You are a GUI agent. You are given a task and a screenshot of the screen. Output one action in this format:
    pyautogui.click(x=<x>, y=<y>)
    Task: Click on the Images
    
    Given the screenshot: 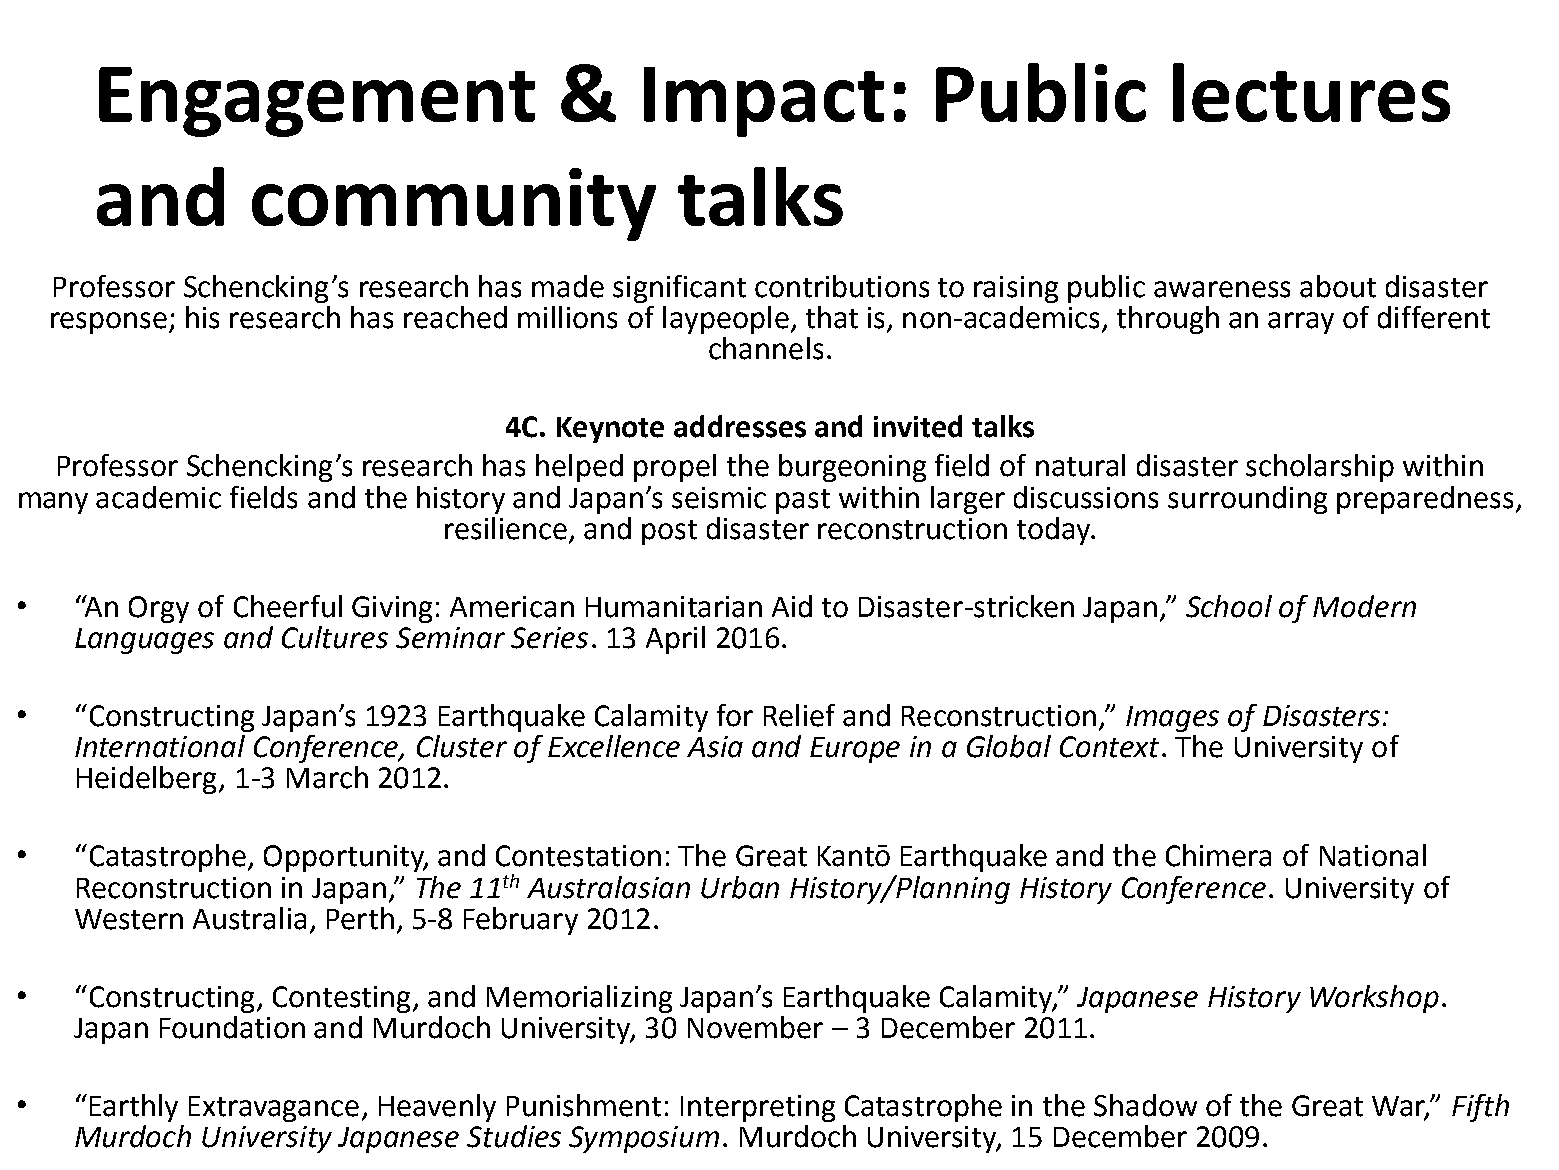 What is the action you would take?
    pyautogui.click(x=1172, y=719)
